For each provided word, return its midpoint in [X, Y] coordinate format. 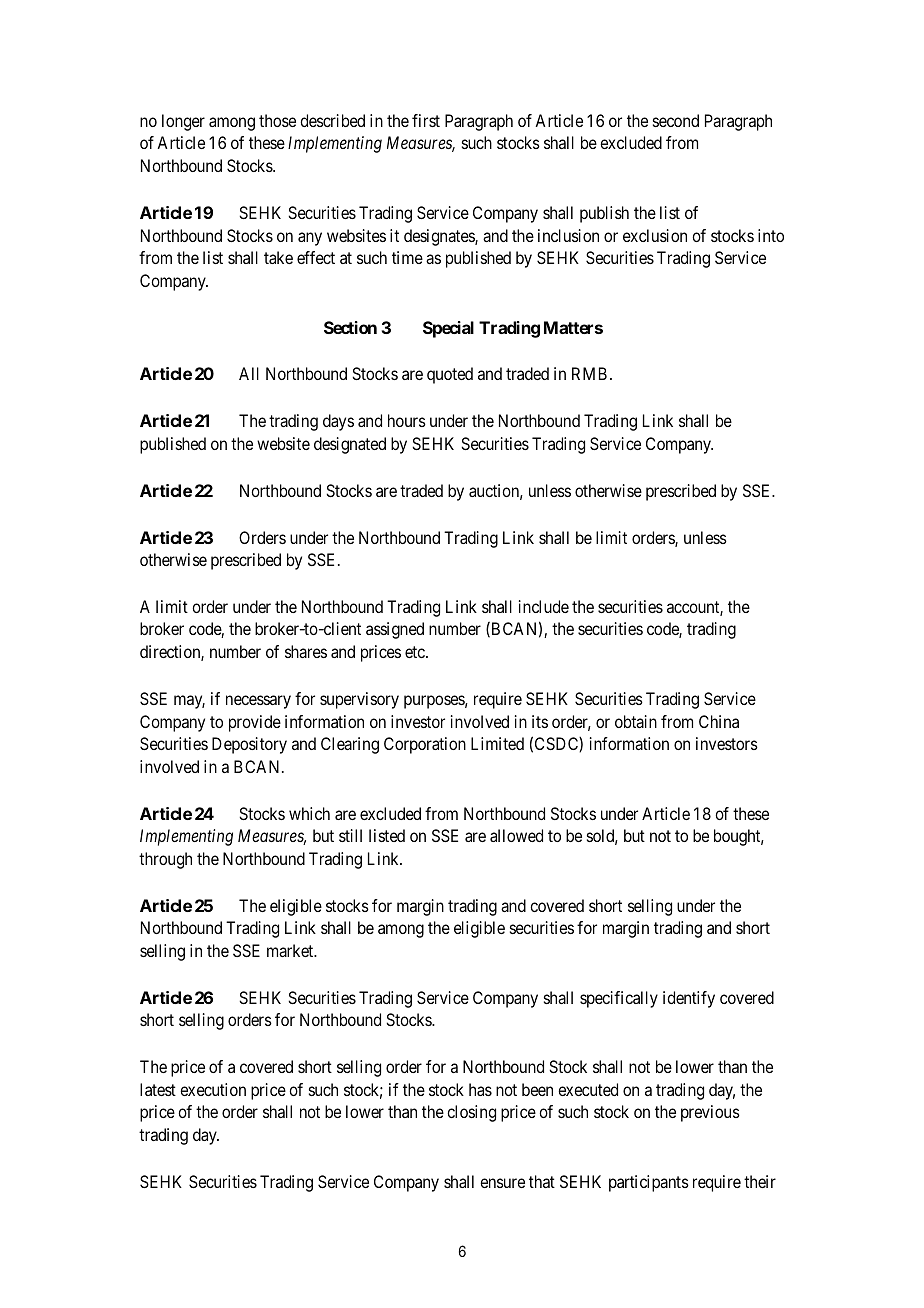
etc [416, 652]
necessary [258, 702]
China [719, 721]
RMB [589, 373]
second [676, 120]
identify [689, 999]
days [338, 422]
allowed [516, 835]
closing [471, 1113]
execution [213, 1089]
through [165, 860]
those [277, 120]
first [426, 120]
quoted [450, 375]
